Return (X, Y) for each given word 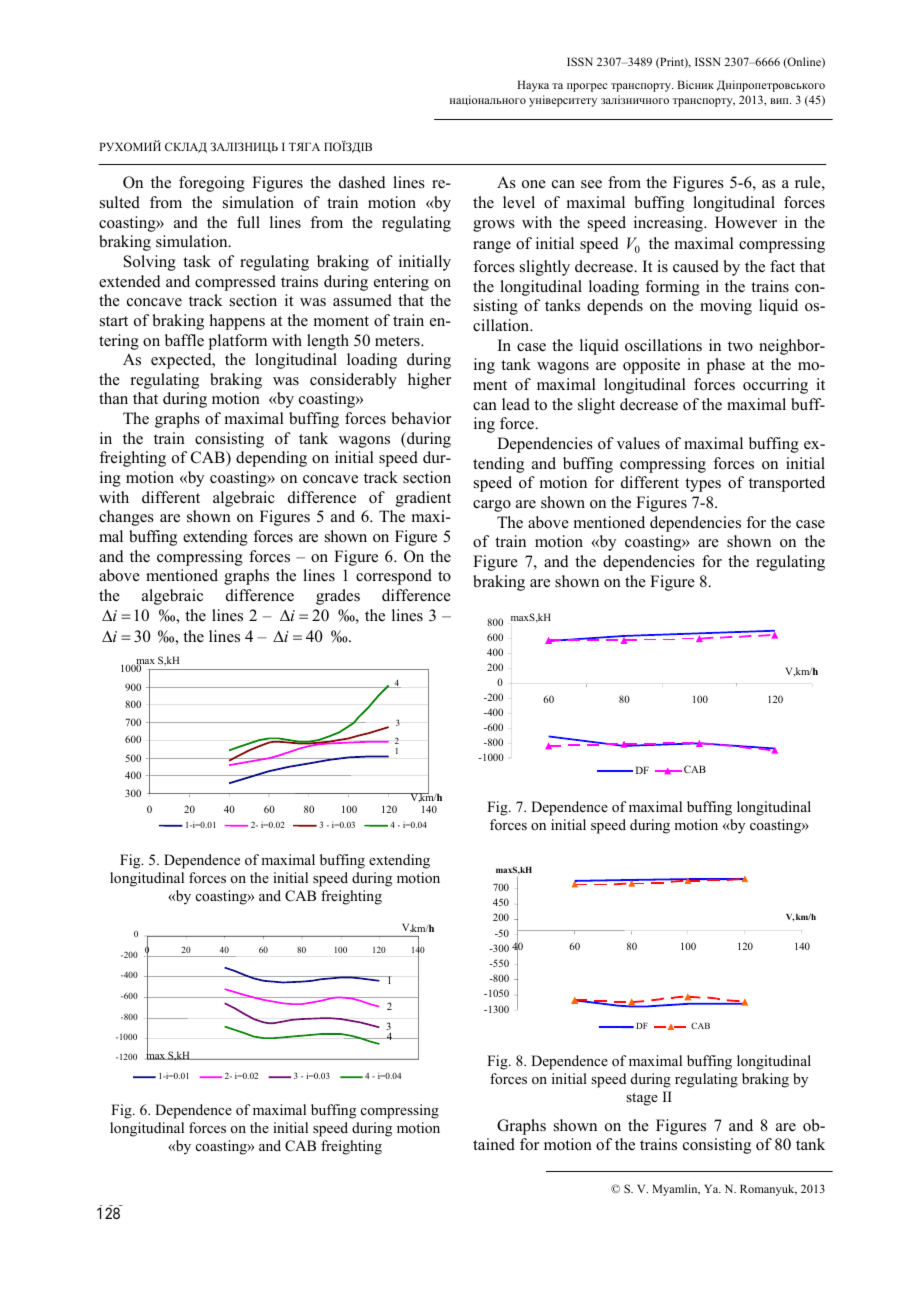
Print (672, 62)
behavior (421, 418)
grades (338, 597)
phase (725, 366)
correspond (394, 577)
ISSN (580, 61)
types (703, 485)
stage (642, 1099)
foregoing (212, 184)
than (113, 398)
